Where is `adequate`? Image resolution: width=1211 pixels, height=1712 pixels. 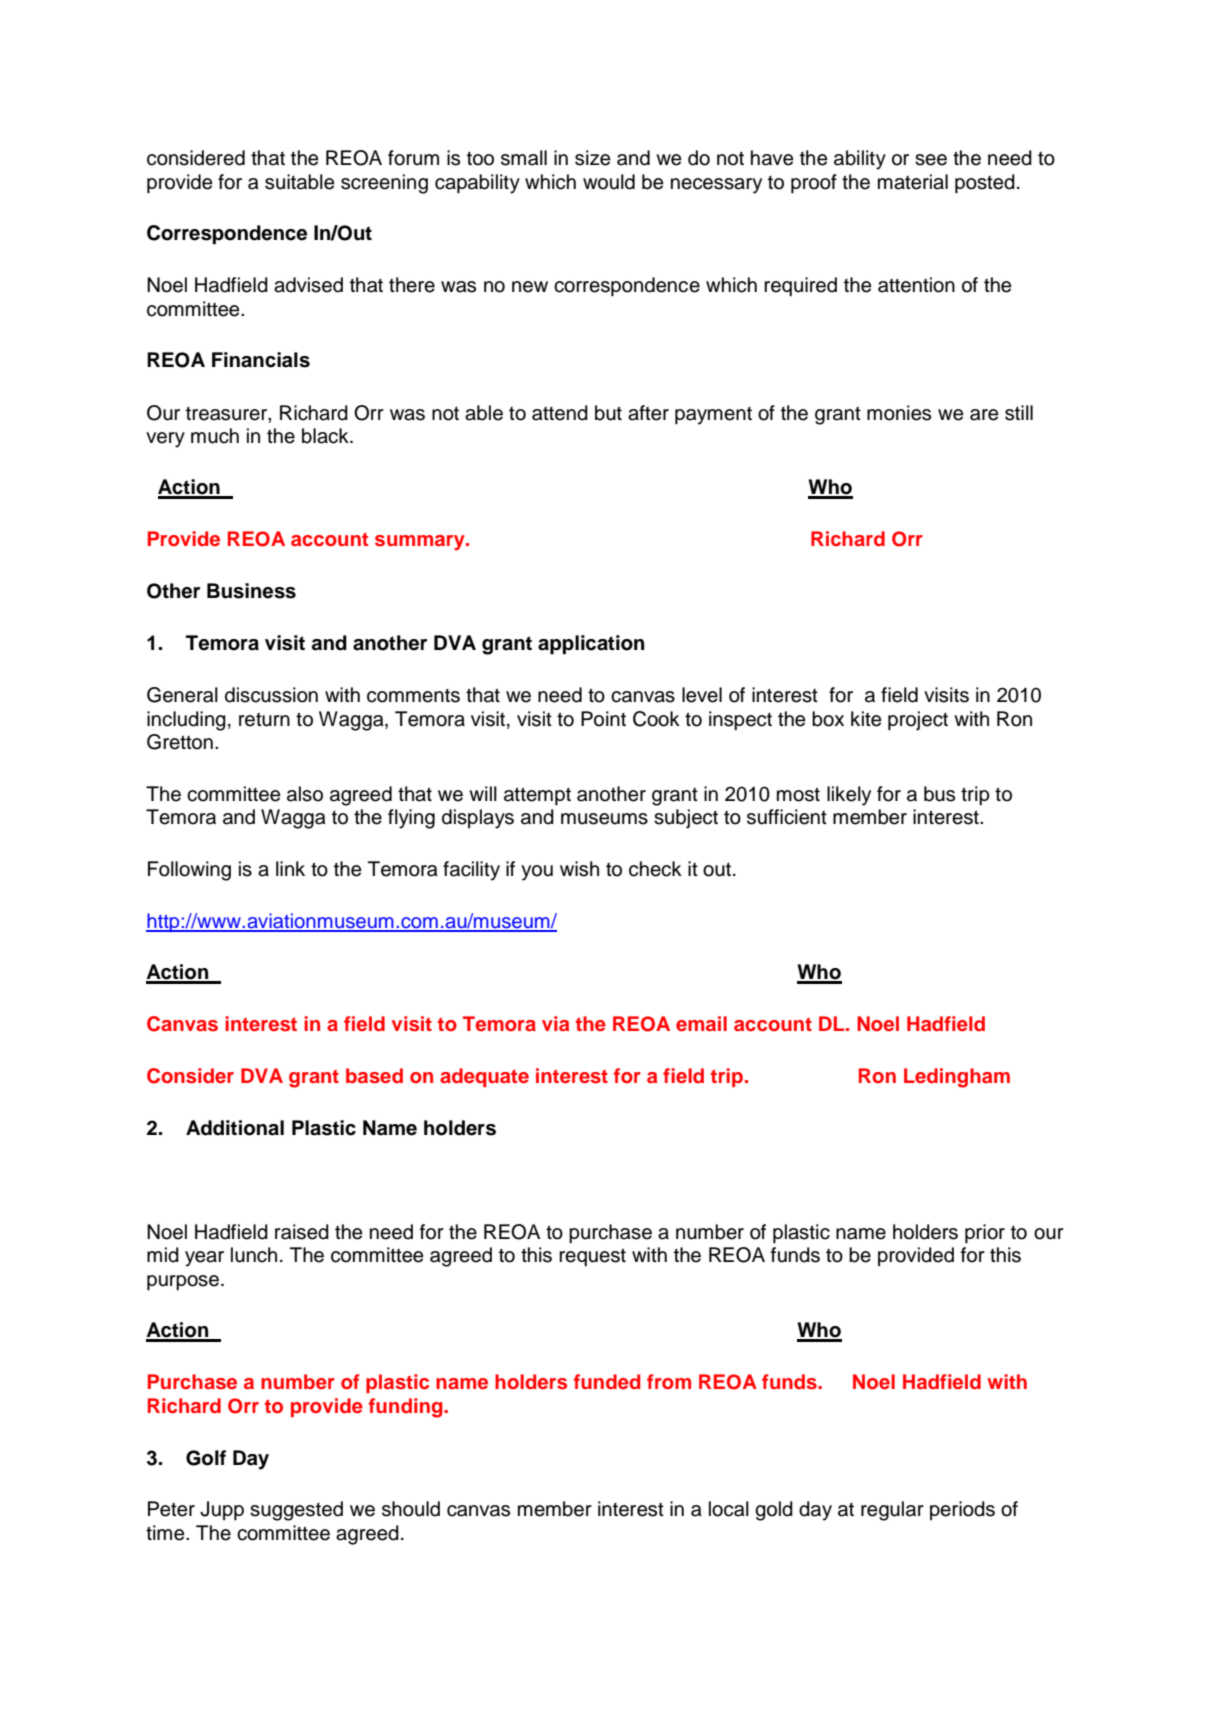
adequate is located at coordinates (484, 1077).
